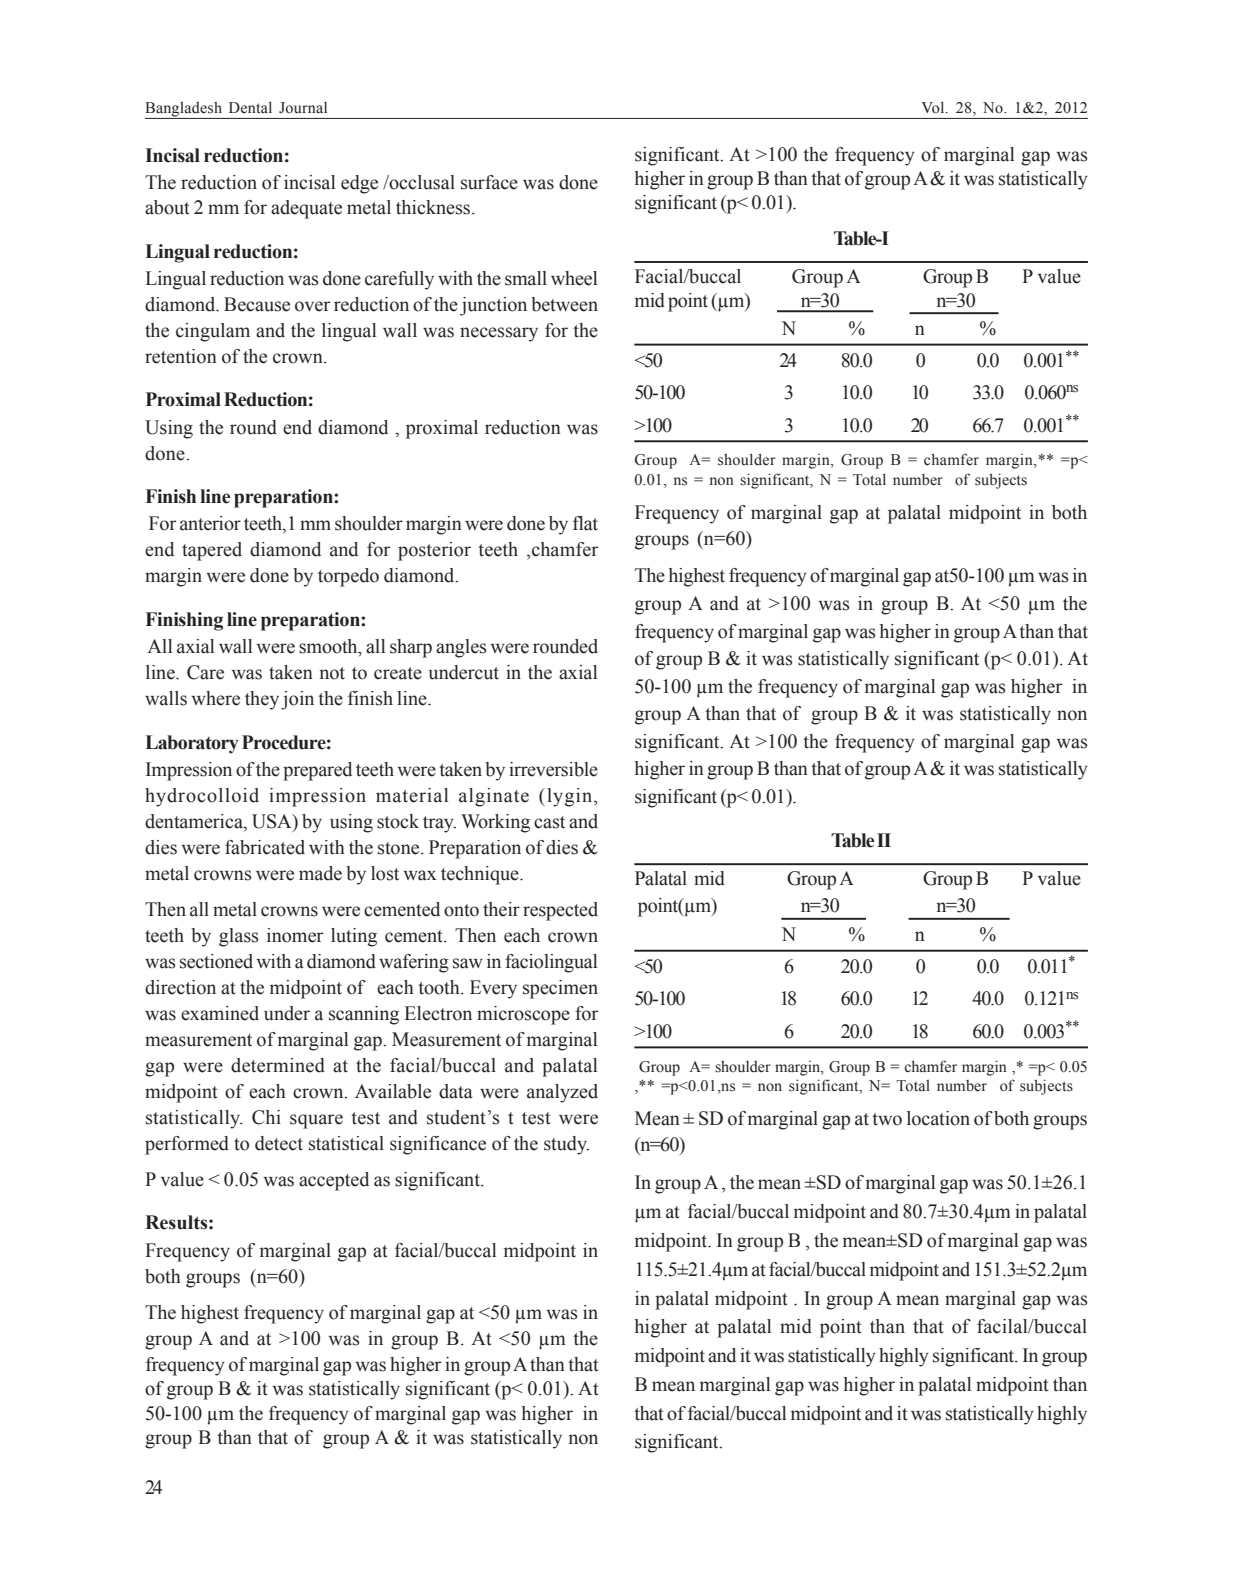  I want to click on they, so click(262, 700).
